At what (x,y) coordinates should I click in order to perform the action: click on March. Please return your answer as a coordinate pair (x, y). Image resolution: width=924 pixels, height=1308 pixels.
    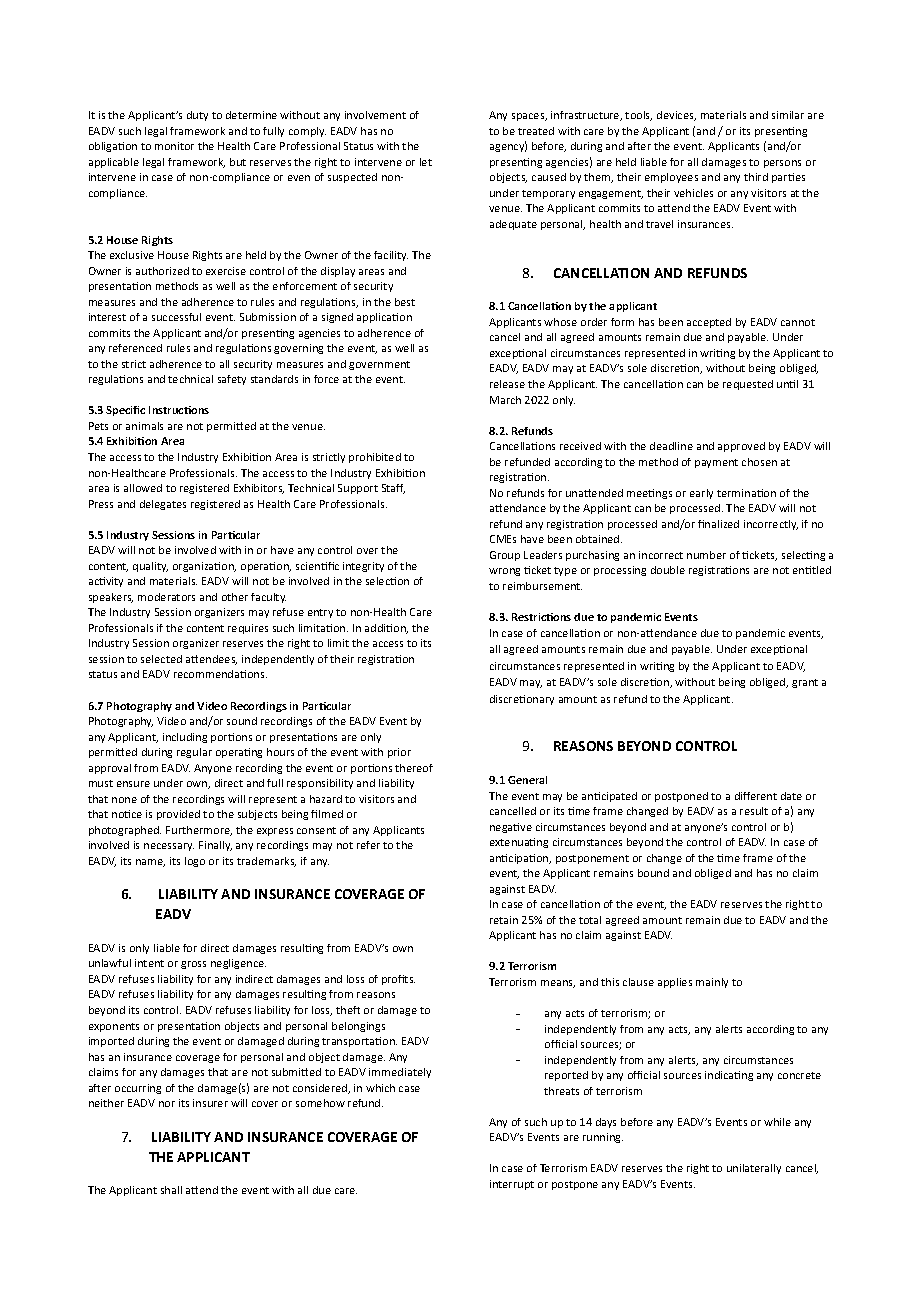
    Looking at the image, I should click on (505, 400).
